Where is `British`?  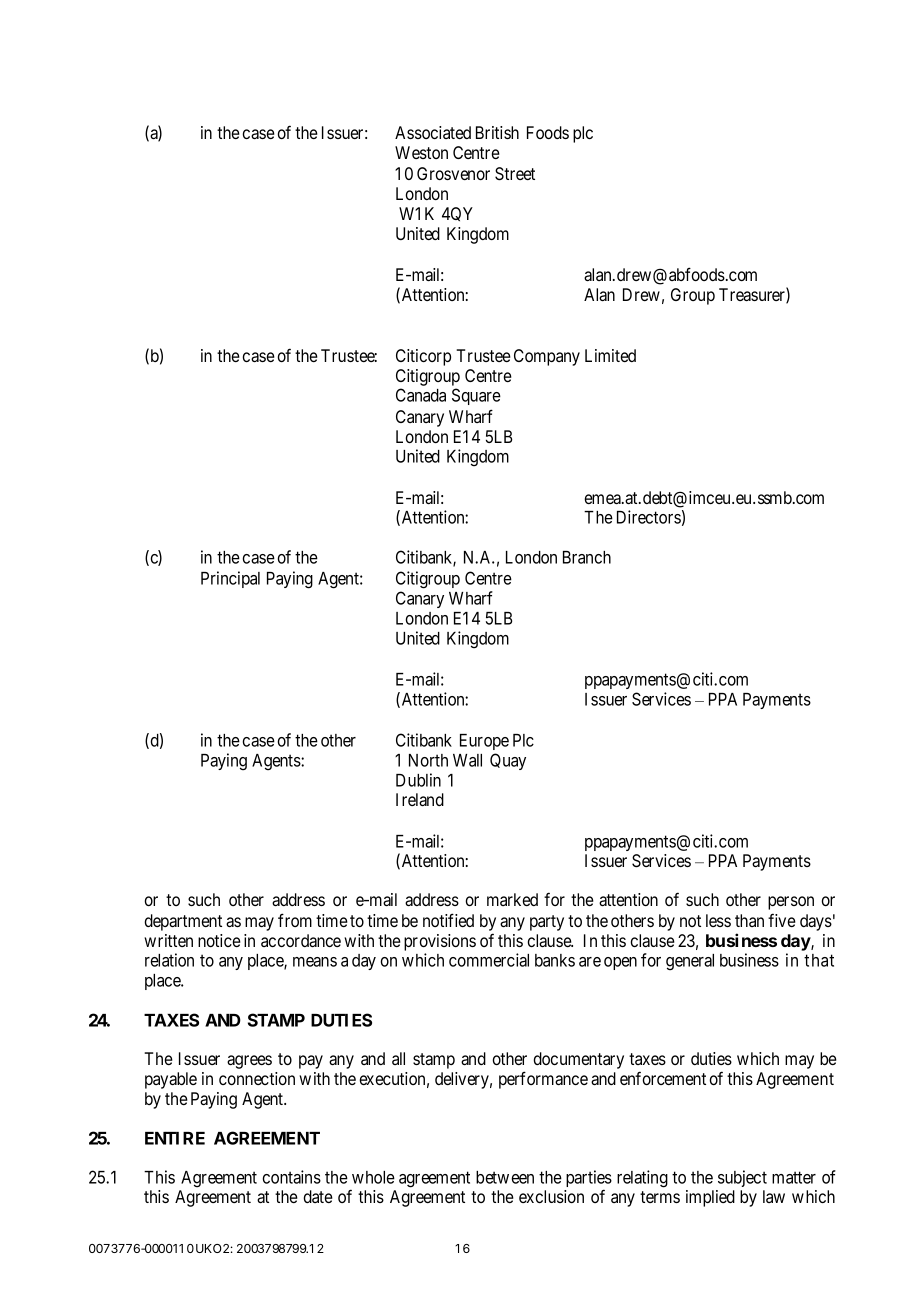
British is located at coordinates (497, 132).
